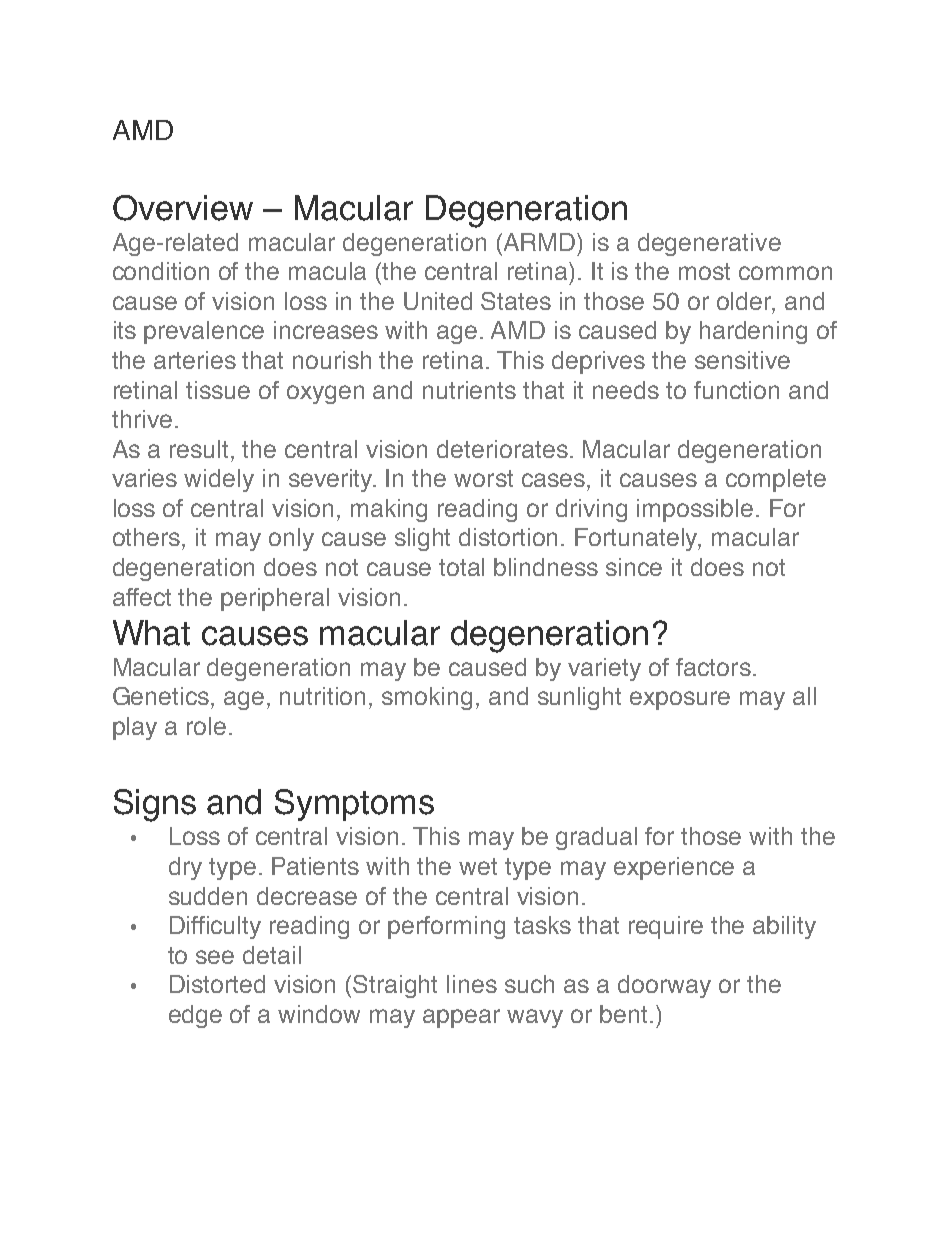 The width and height of the screenshot is (952, 1233). I want to click on doorway, so click(664, 986).
